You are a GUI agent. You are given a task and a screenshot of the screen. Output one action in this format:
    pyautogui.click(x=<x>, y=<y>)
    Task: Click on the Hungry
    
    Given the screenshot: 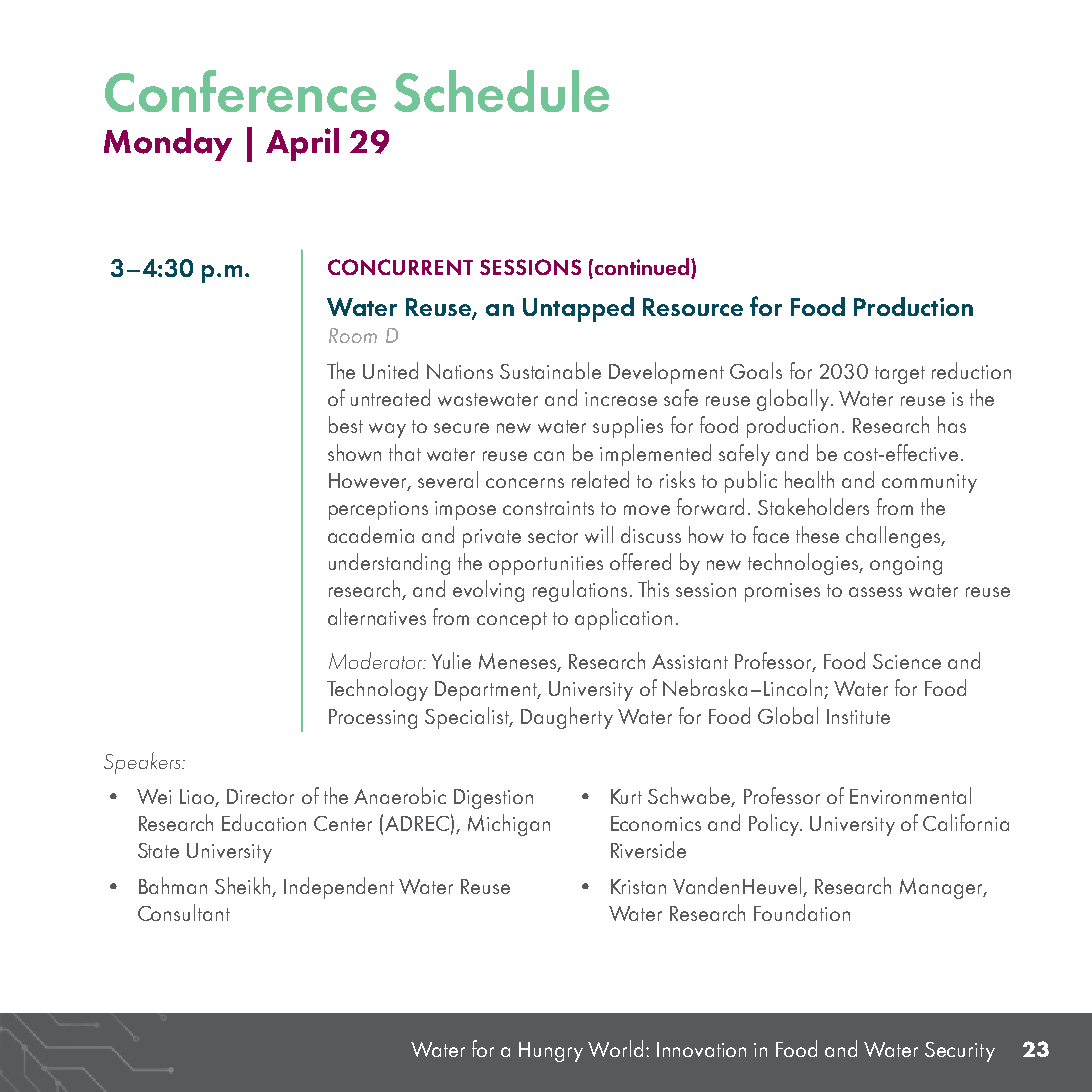 What is the action you would take?
    pyautogui.click(x=551, y=1052)
